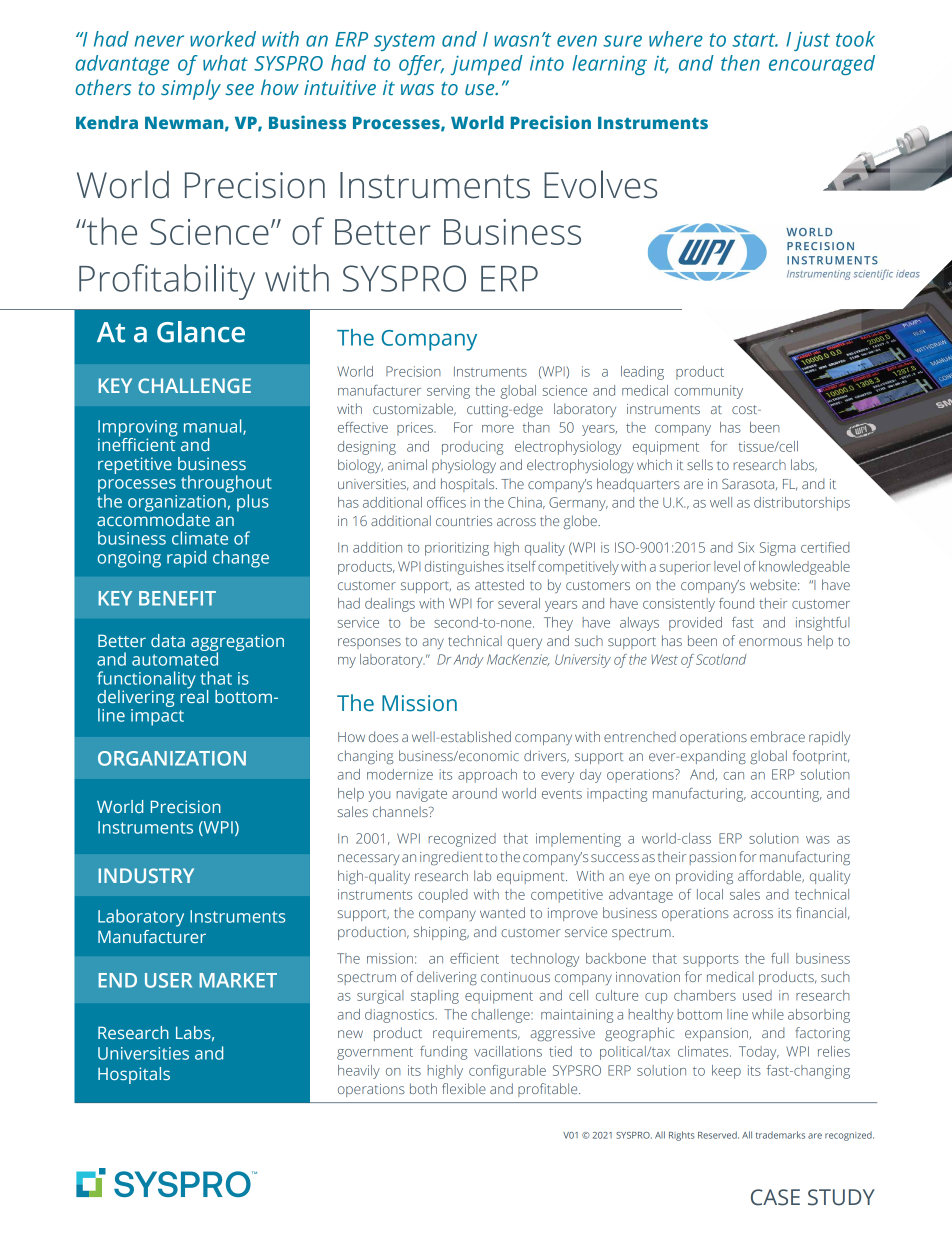 This screenshot has width=952, height=1233. What do you see at coordinates (710, 894) in the screenshot?
I see `local` at bounding box center [710, 894].
